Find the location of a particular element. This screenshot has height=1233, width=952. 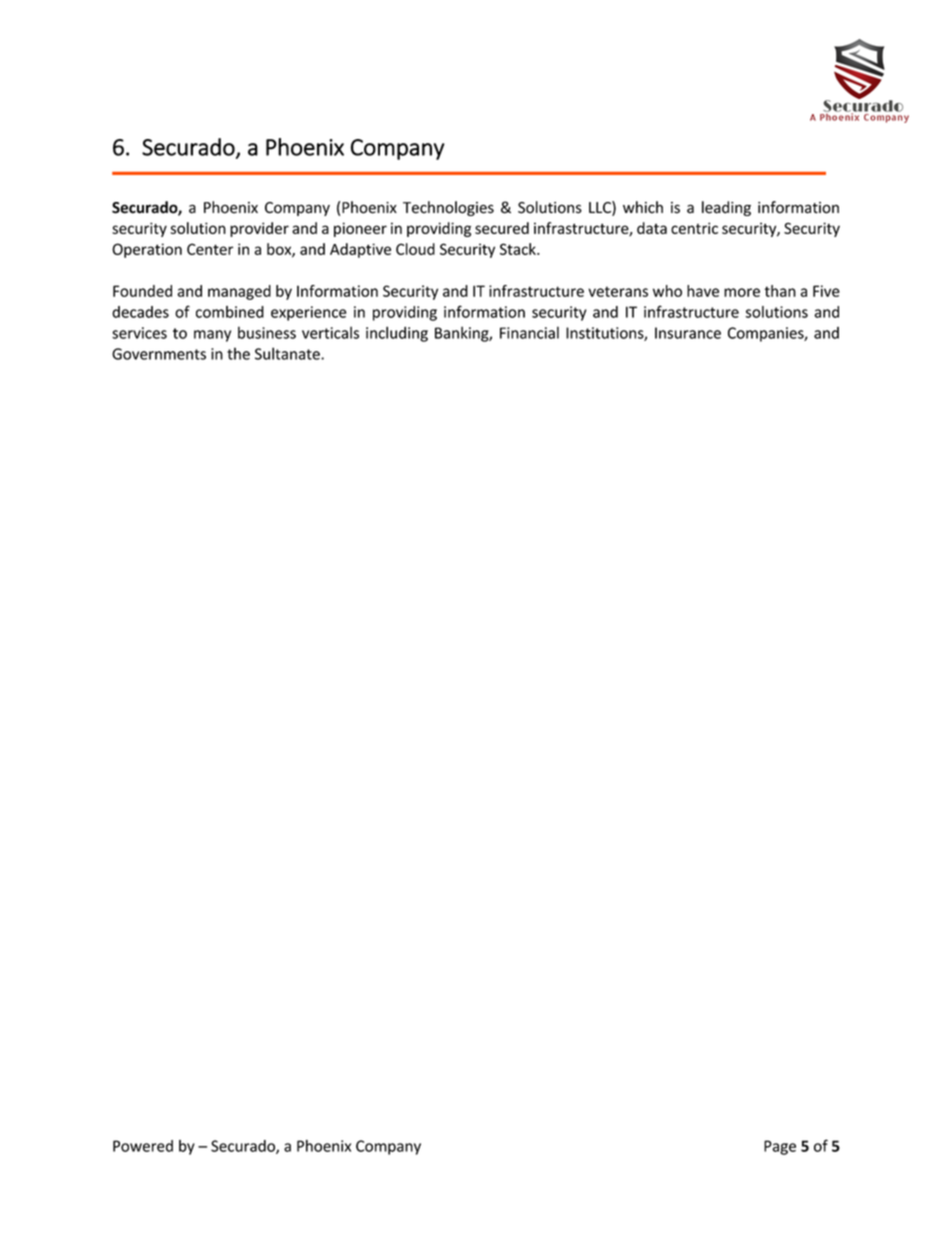

secured is located at coordinates (502, 228).
